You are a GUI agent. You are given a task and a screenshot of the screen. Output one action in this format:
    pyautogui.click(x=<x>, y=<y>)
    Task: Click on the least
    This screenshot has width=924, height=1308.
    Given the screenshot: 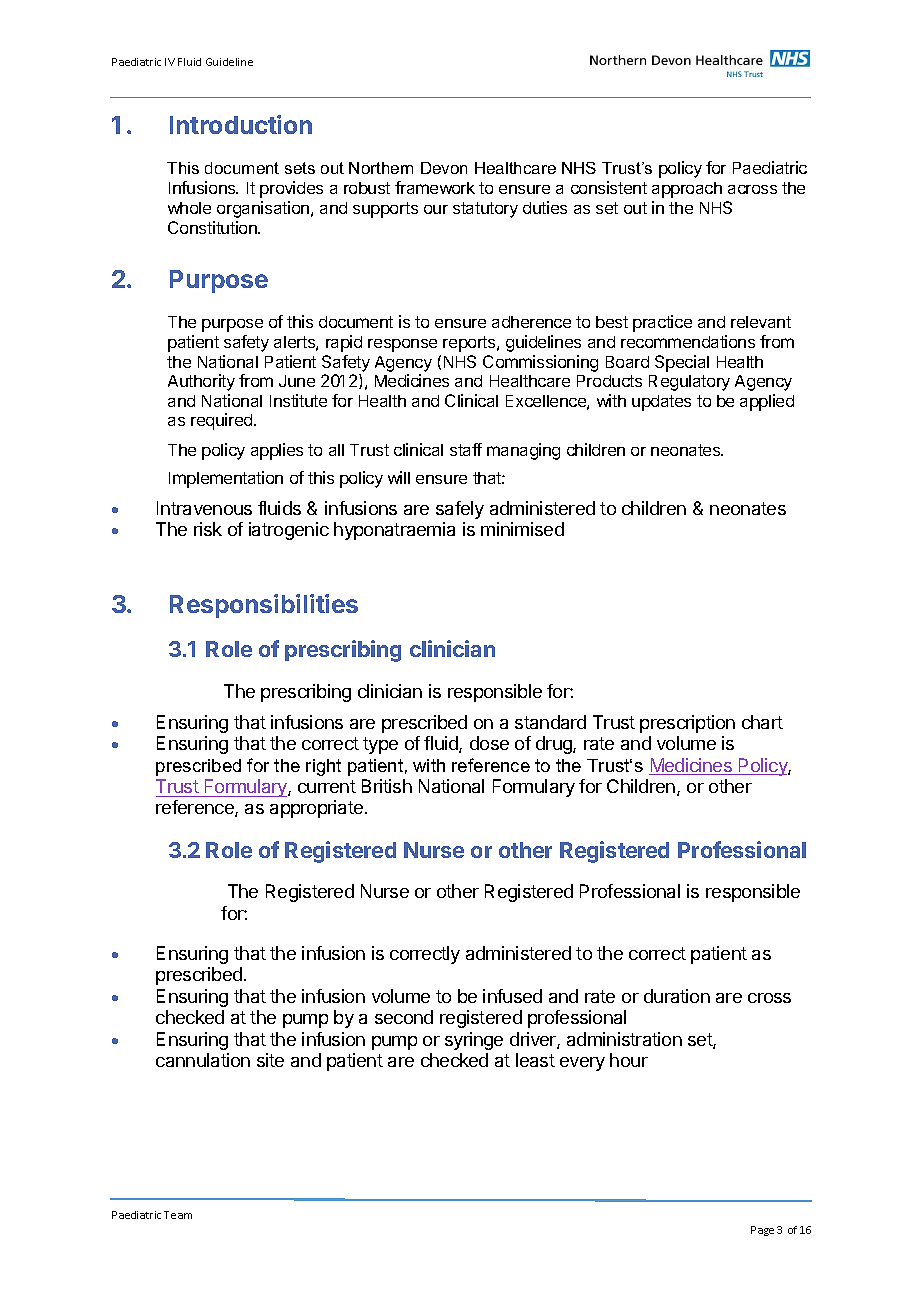 What is the action you would take?
    pyautogui.click(x=535, y=1060)
